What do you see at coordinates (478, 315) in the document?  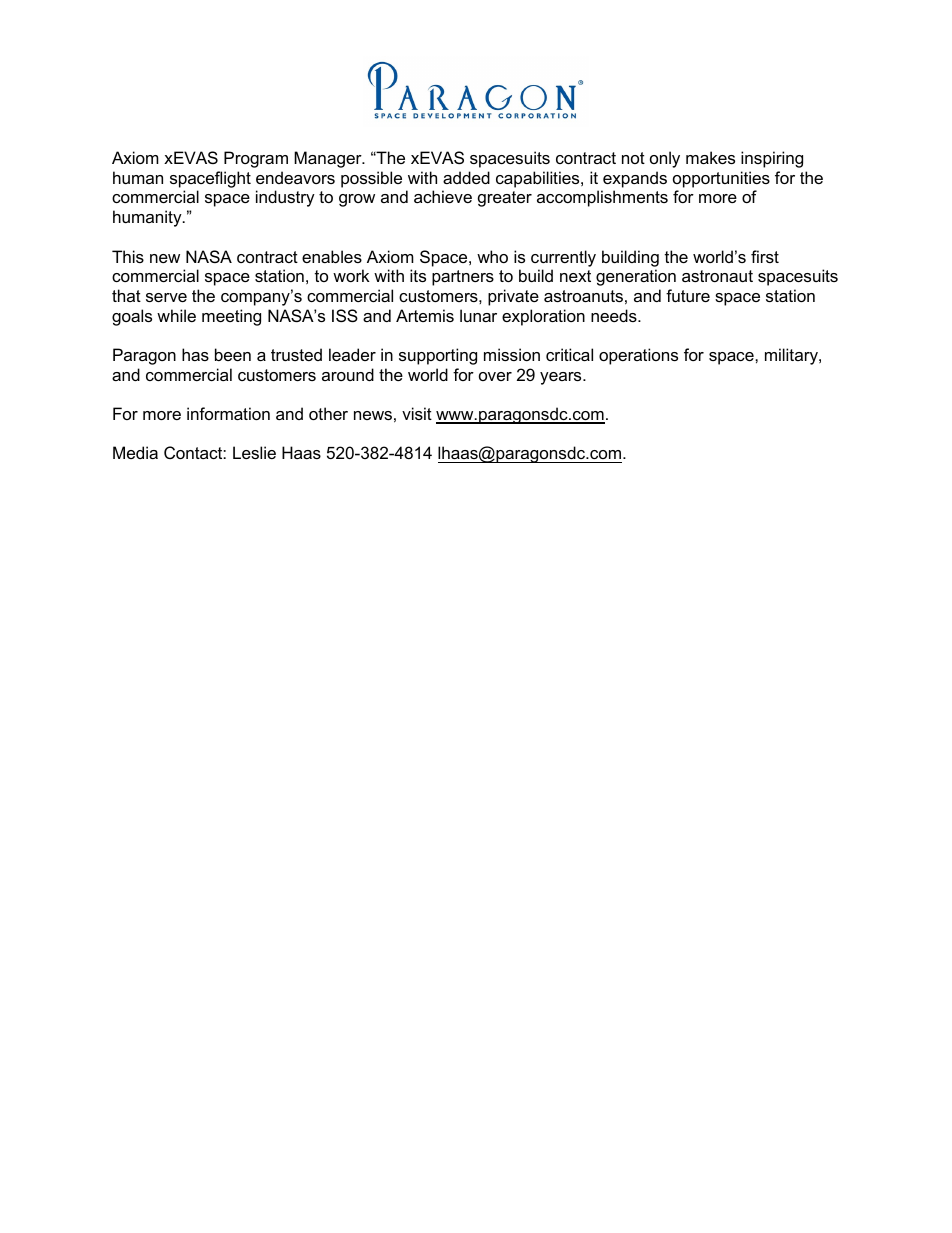 I see `lunar` at bounding box center [478, 315].
